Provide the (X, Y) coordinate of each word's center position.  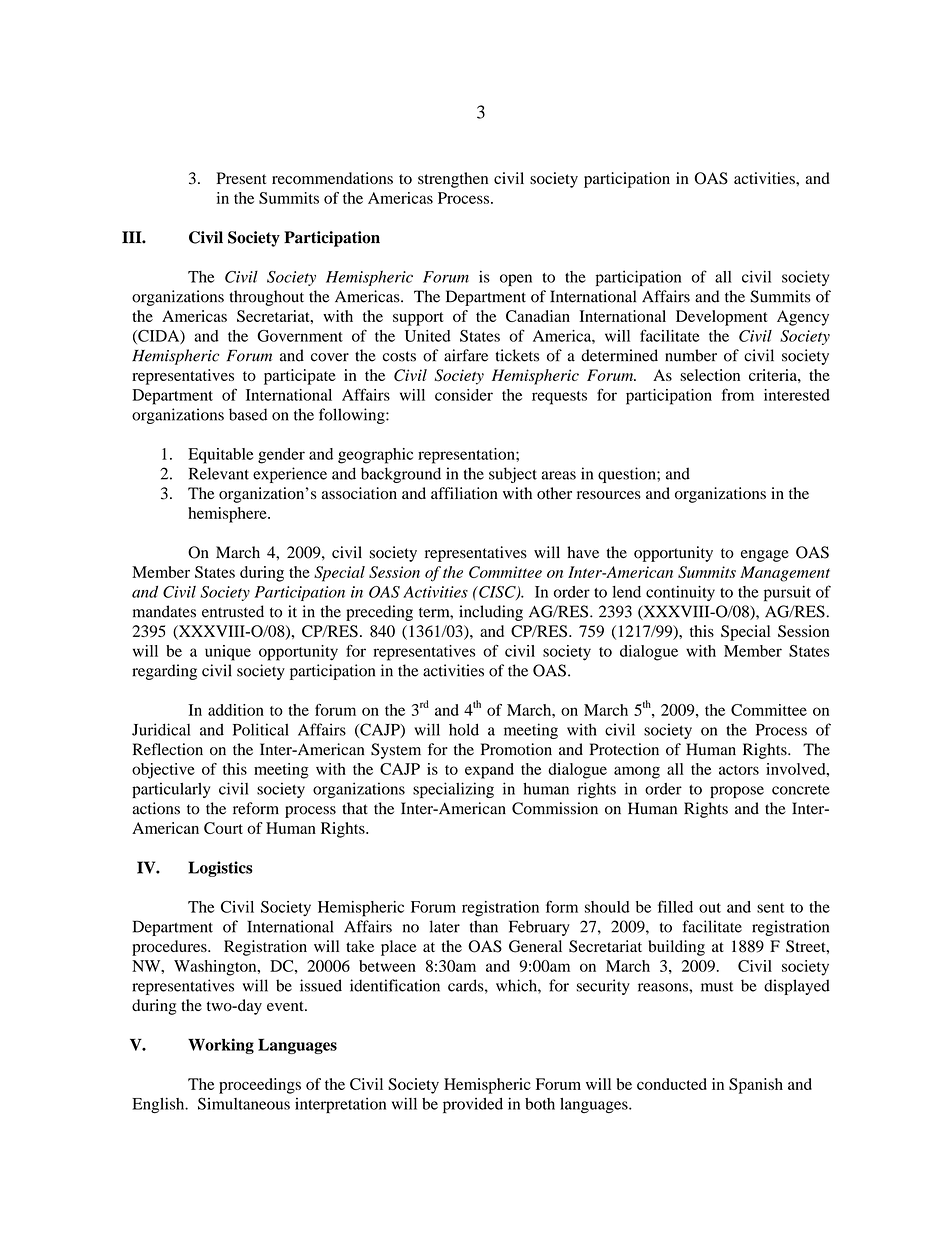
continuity (680, 593)
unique (228, 653)
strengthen (453, 180)
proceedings (260, 1086)
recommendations (332, 178)
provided (473, 1105)
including (491, 613)
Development (722, 318)
